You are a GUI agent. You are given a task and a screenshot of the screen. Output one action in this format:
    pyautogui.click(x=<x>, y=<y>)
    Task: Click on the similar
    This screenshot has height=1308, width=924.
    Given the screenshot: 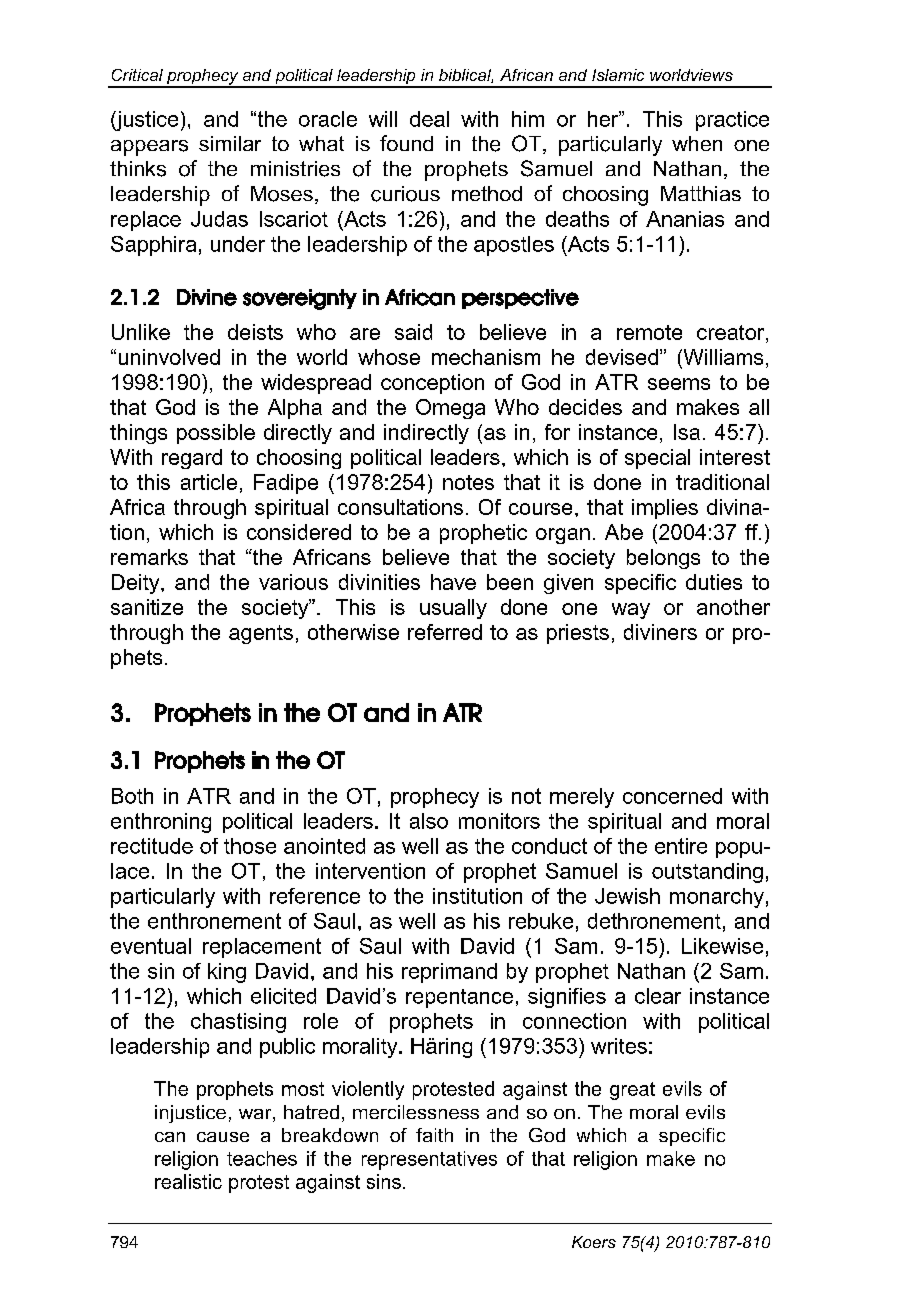 What is the action you would take?
    pyautogui.click(x=230, y=143)
